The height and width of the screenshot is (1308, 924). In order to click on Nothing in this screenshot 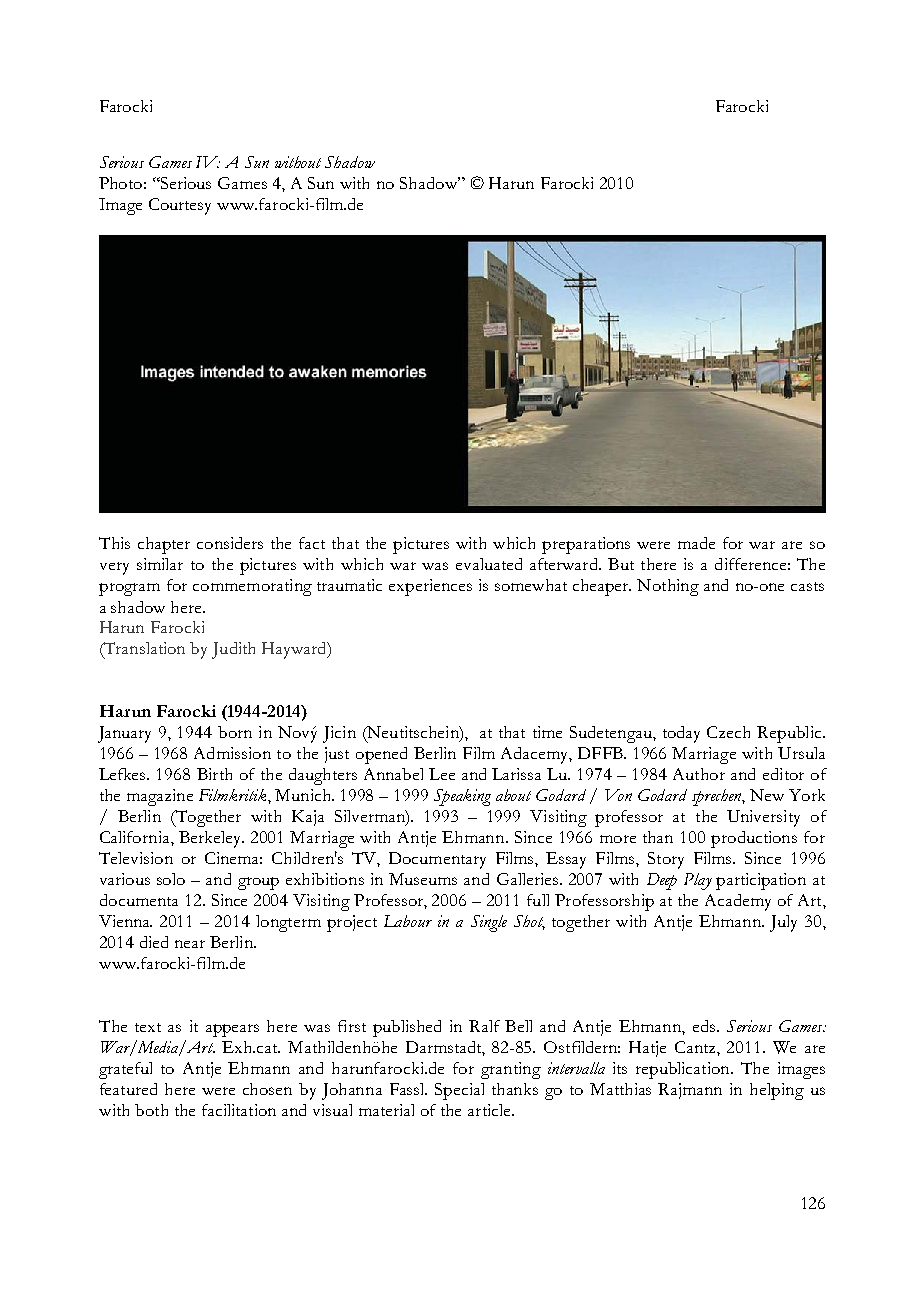, I will do `click(668, 587)`.
